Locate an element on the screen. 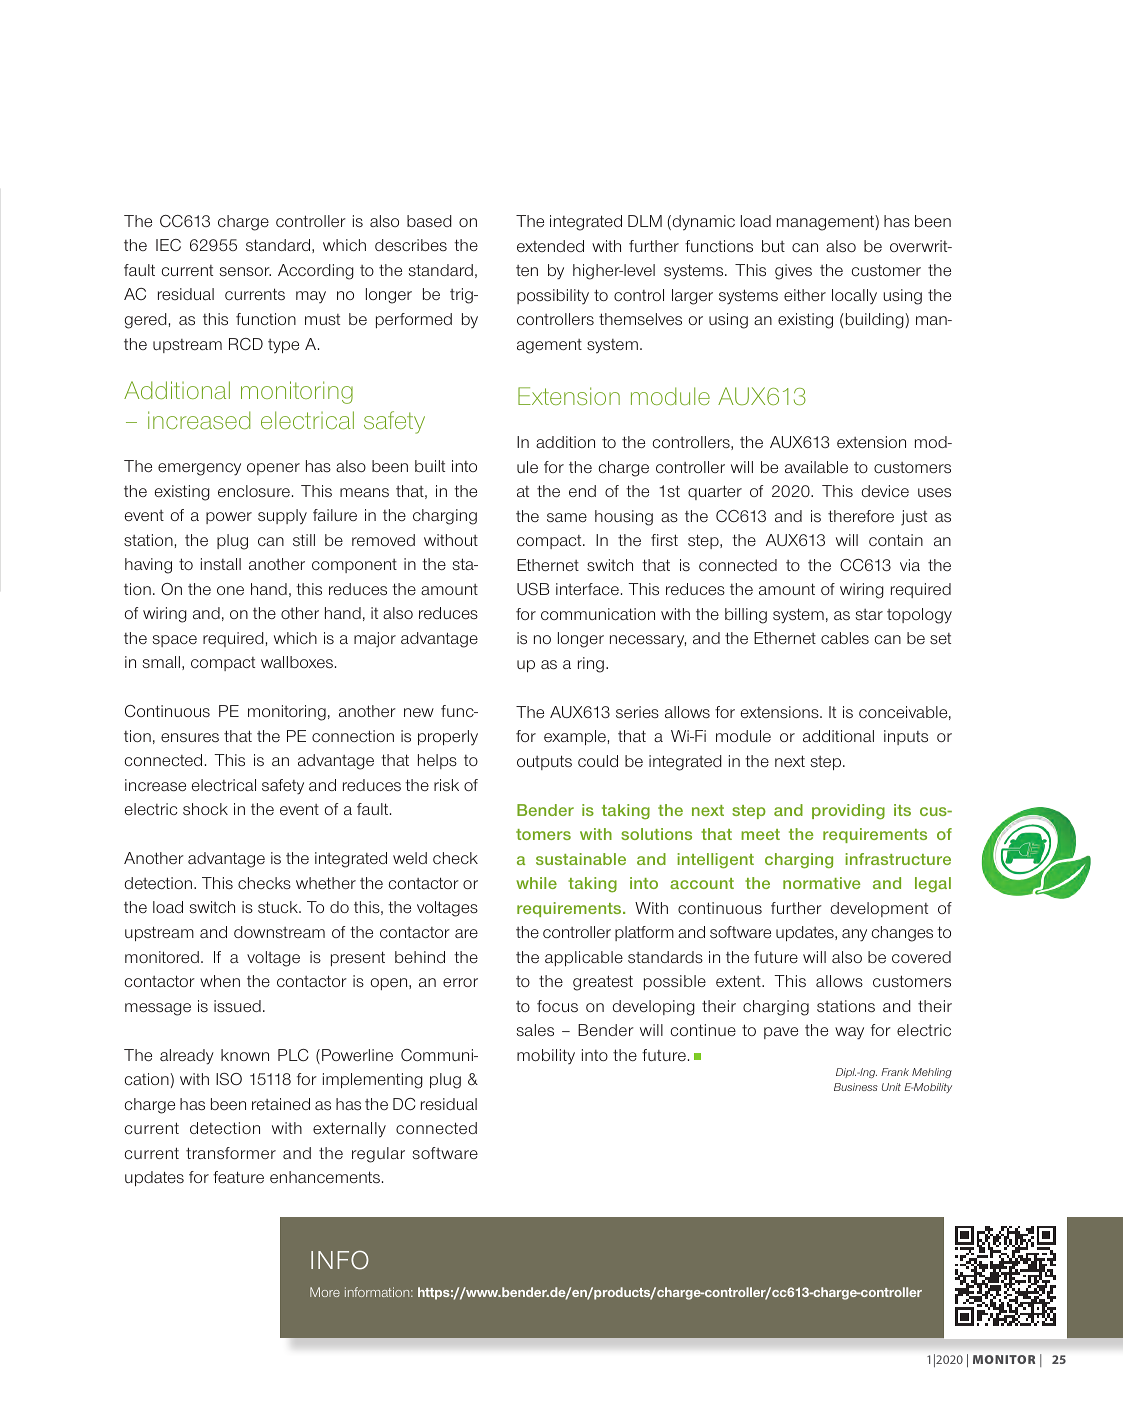 Image resolution: width=1123 pixels, height=1417 pixels. extended is located at coordinates (550, 246).
